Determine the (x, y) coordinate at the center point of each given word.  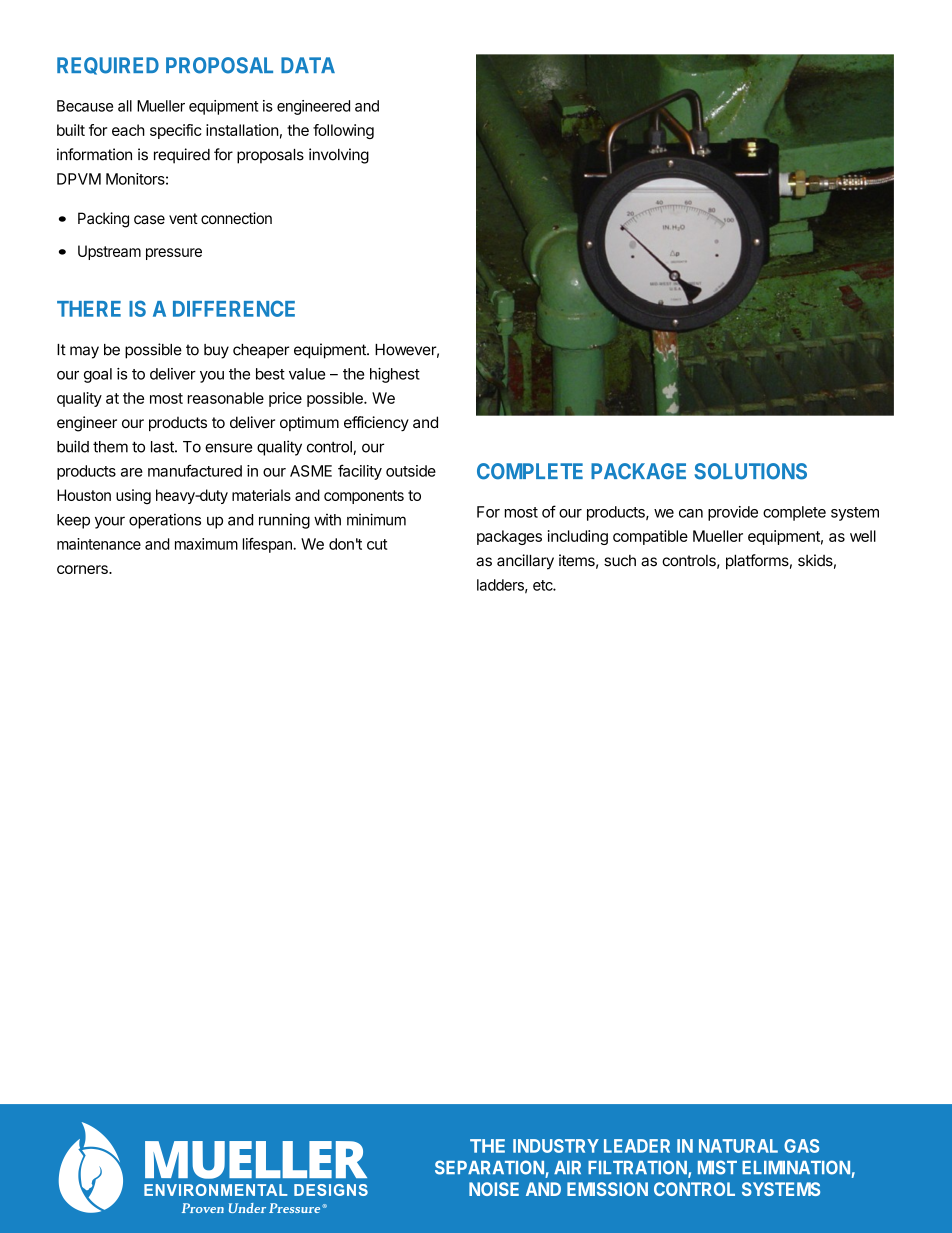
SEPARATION (489, 1167)
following (343, 131)
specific (176, 131)
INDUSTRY (556, 1146)
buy (216, 351)
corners (83, 569)
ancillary (525, 562)
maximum (206, 544)
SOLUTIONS (751, 471)
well (863, 536)
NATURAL (738, 1146)
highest (395, 375)
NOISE (494, 1189)
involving (339, 156)
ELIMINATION (796, 1167)
